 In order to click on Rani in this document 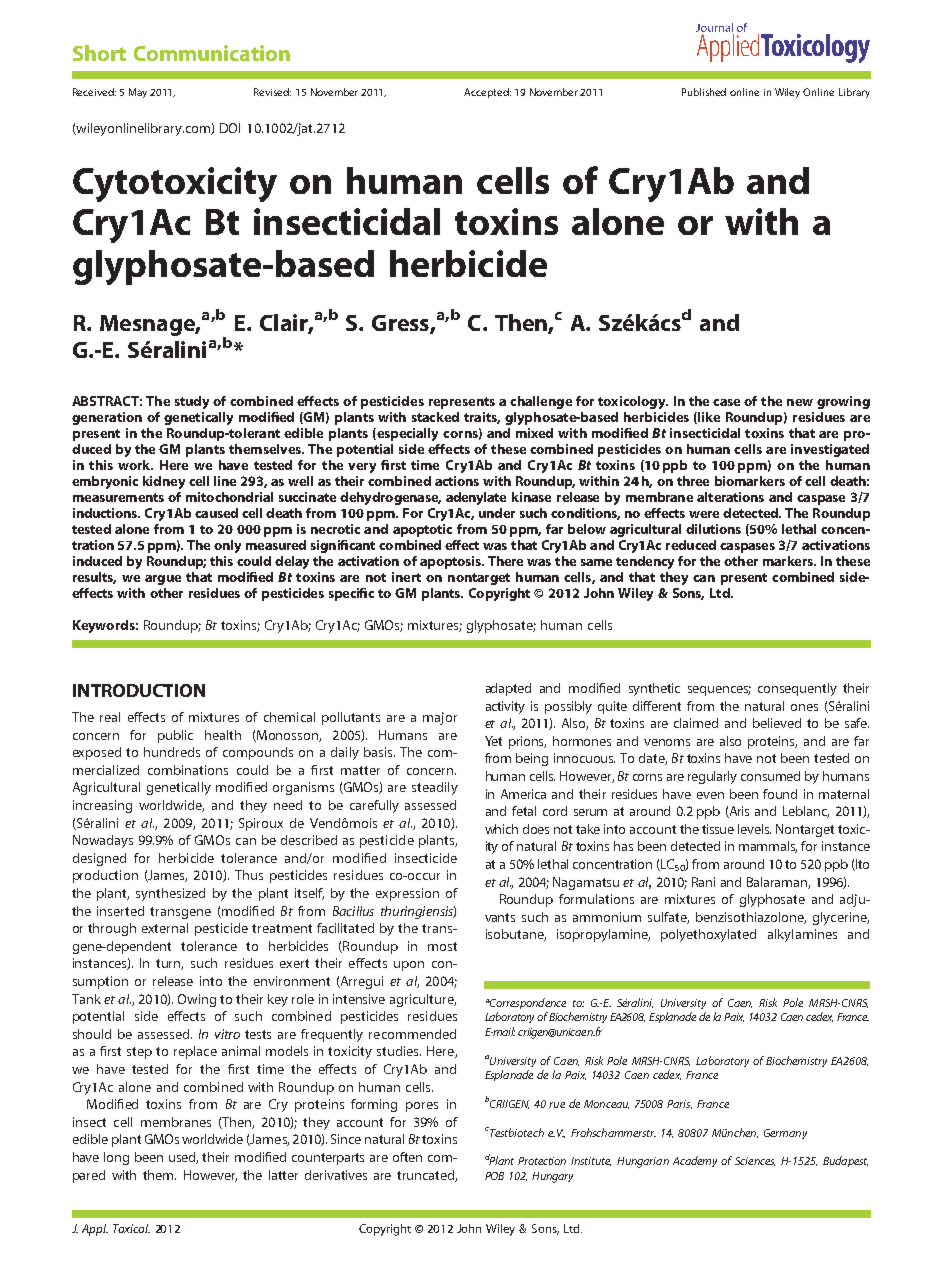, I will do `click(703, 882)`.
